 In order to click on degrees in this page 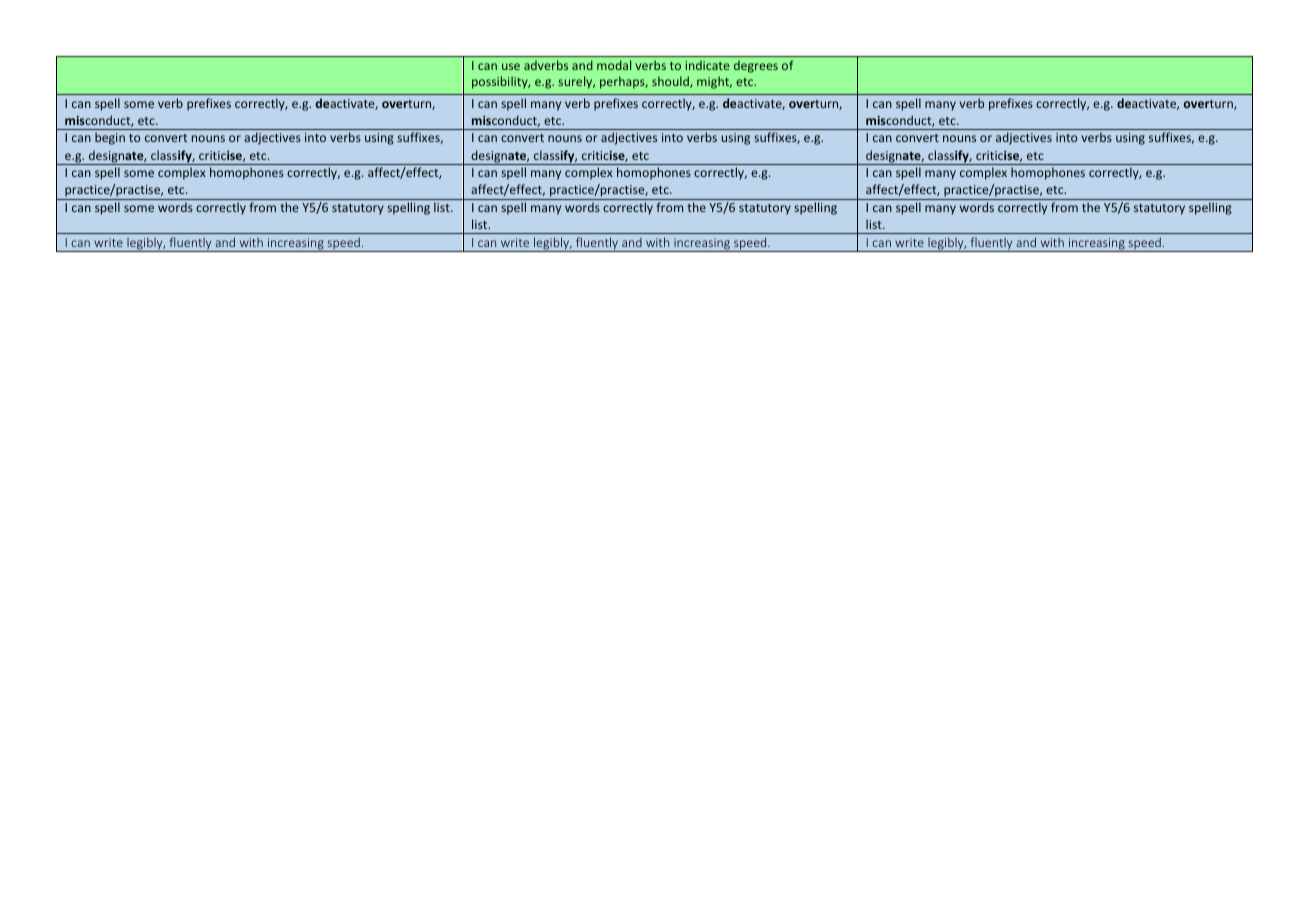, I will do `click(756, 67)`.
